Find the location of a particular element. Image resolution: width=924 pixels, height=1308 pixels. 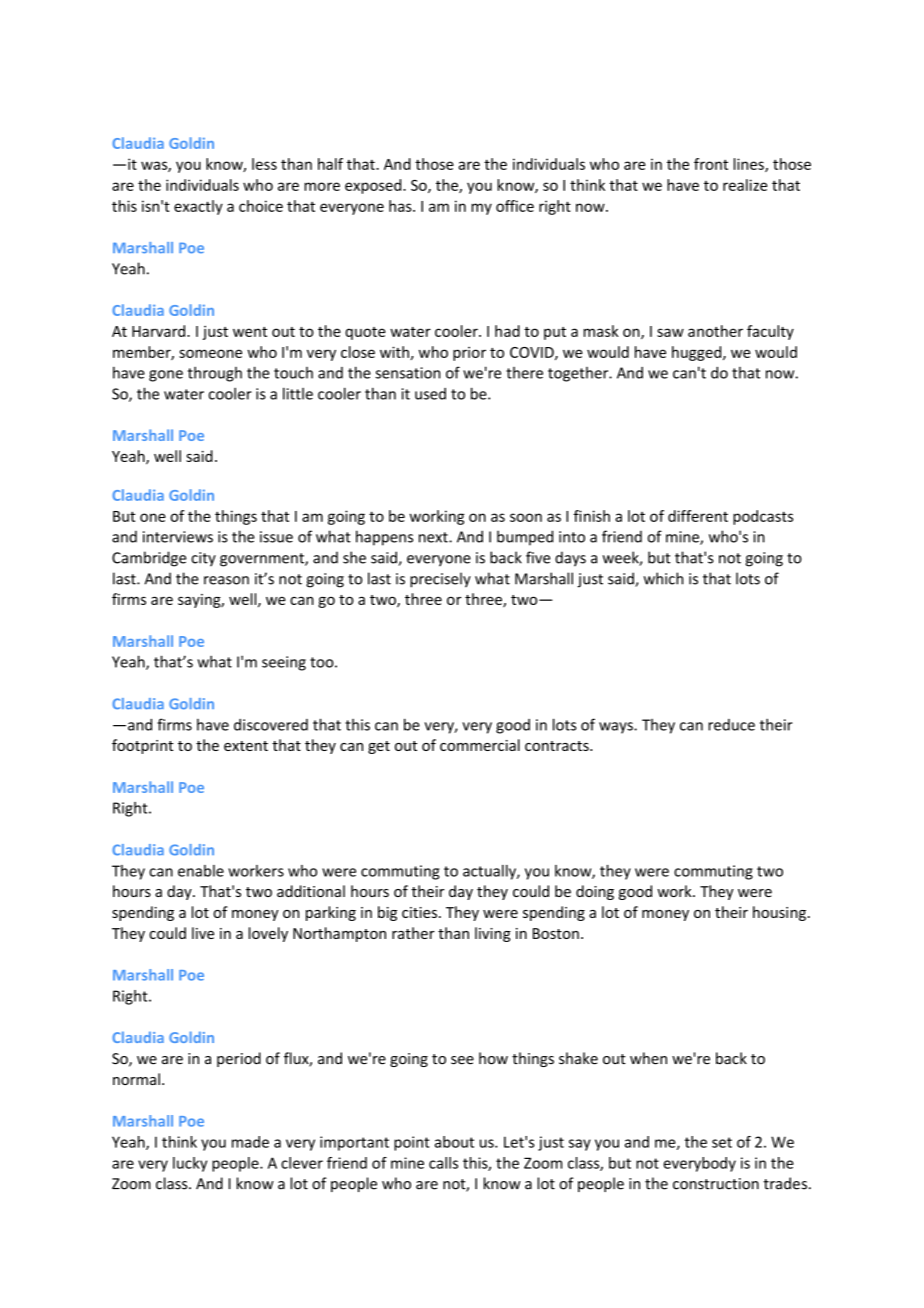

realize is located at coordinates (745, 185).
